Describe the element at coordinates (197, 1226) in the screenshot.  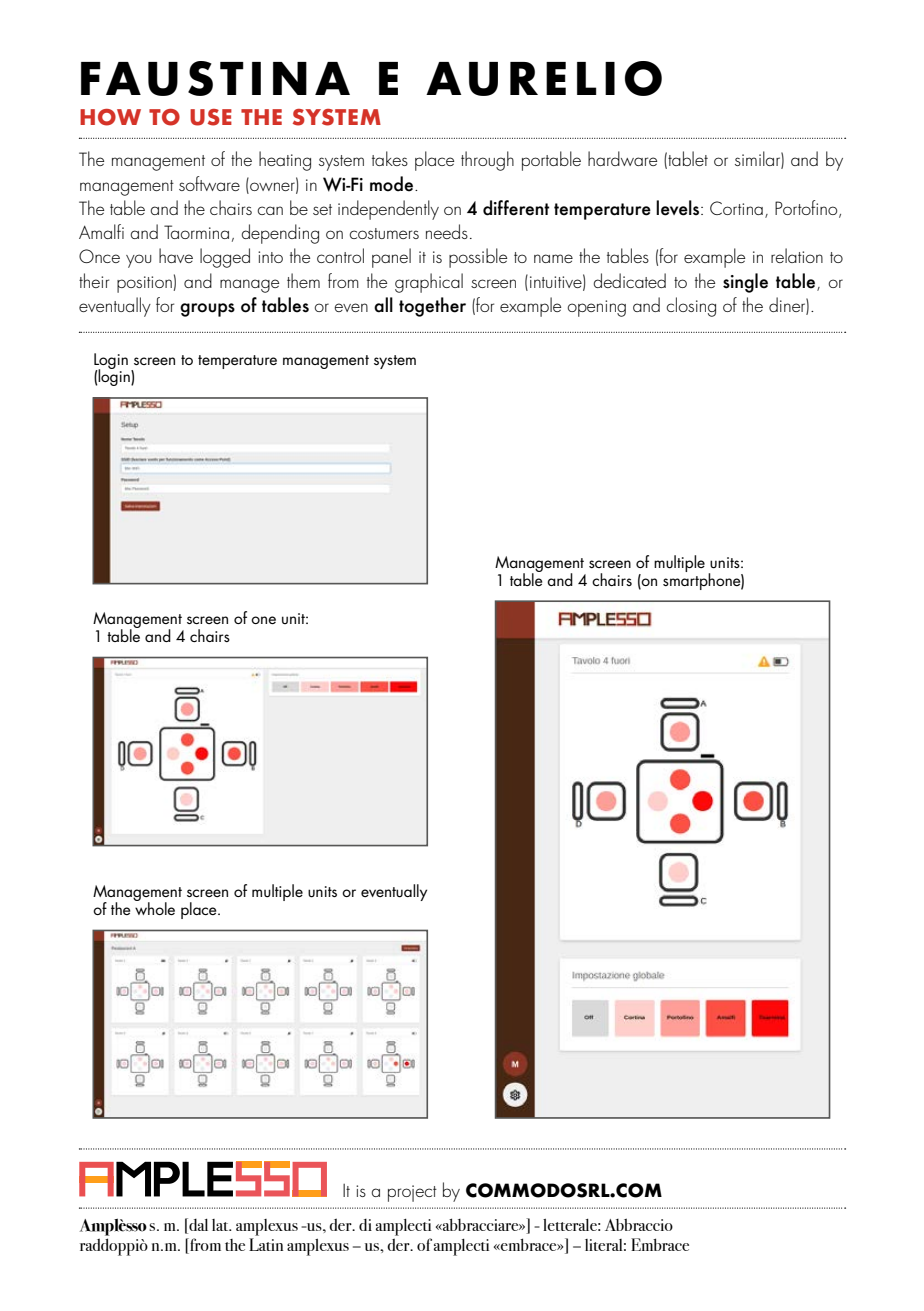
I see `dal` at that location.
